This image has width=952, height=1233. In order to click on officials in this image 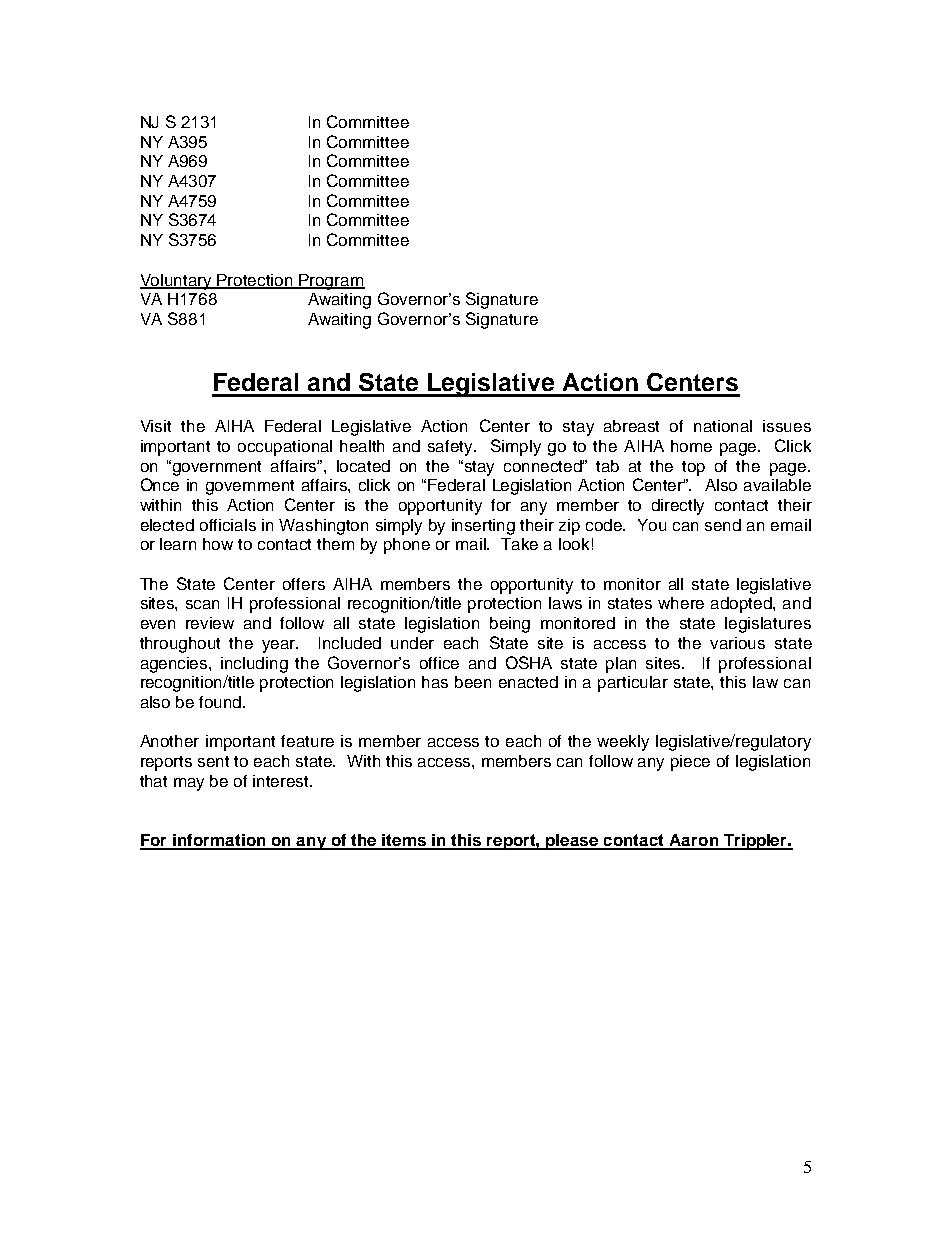, I will do `click(228, 525)`.
